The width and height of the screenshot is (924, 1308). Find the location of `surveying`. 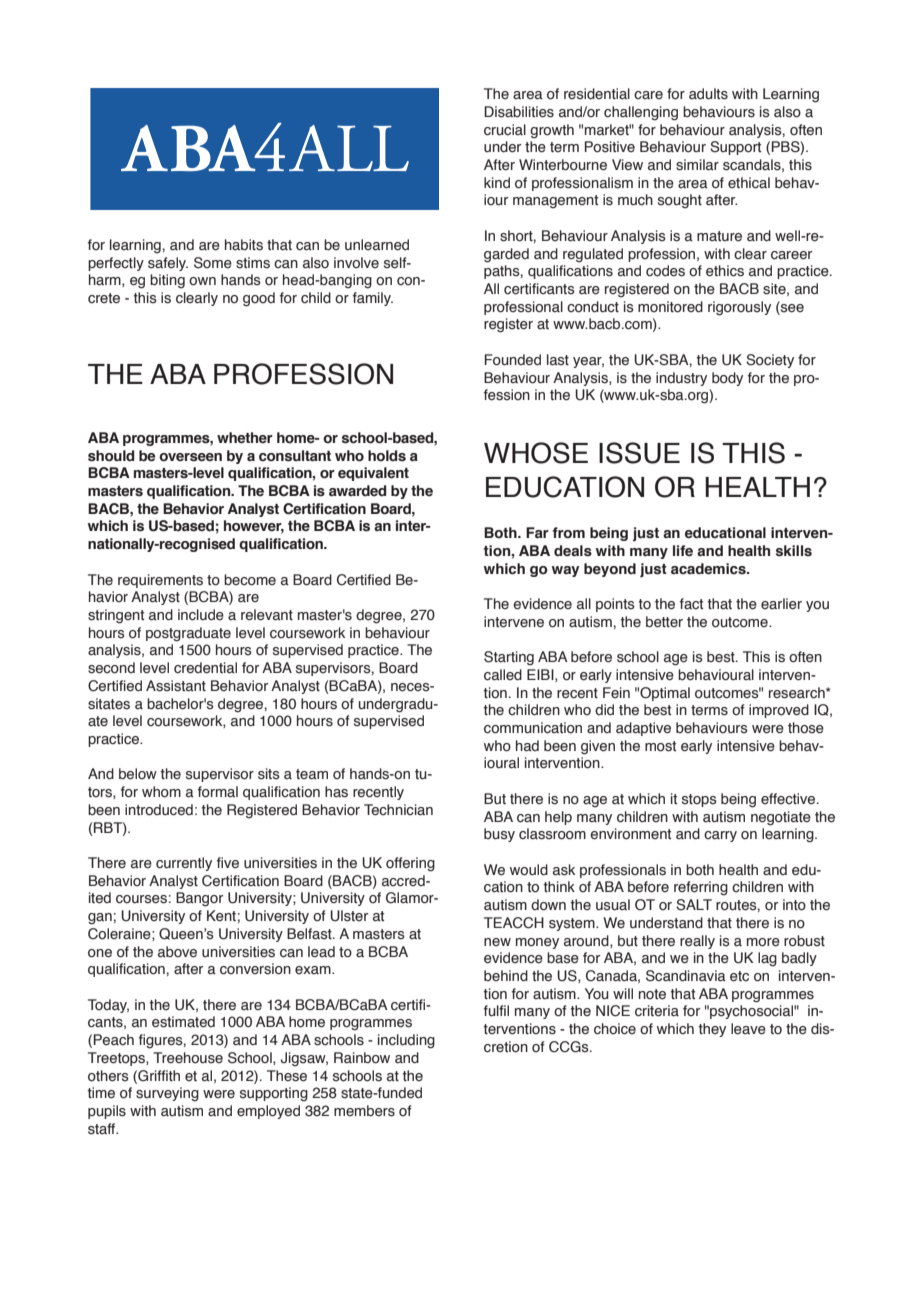

surveying is located at coordinates (167, 1094).
